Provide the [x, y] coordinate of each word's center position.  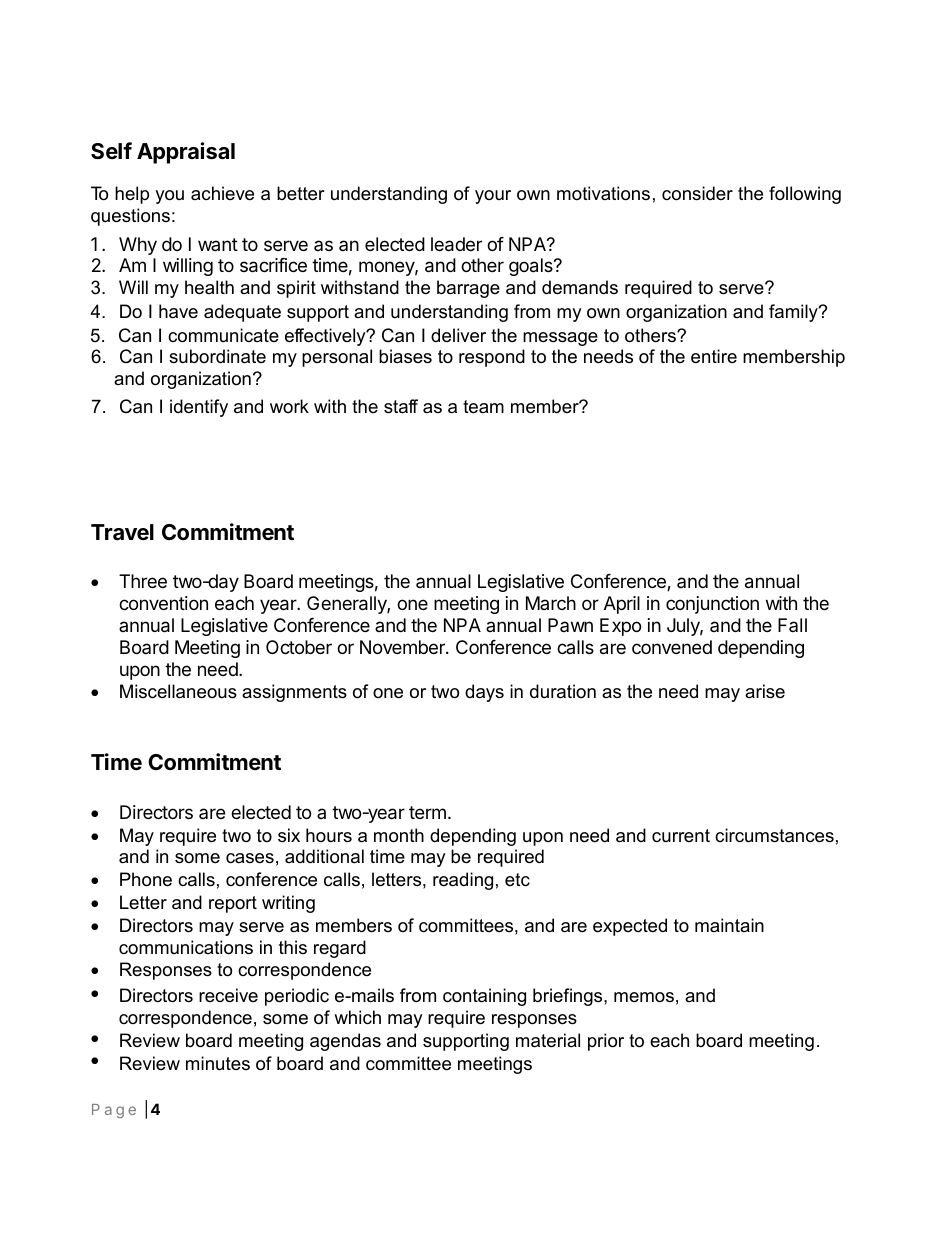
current [681, 835]
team [483, 407]
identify [199, 408]
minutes [218, 1063]
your [493, 197]
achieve [222, 193]
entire [714, 356]
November [403, 647]
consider [697, 193]
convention [163, 603]
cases [250, 858]
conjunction [712, 605]
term [427, 812]
